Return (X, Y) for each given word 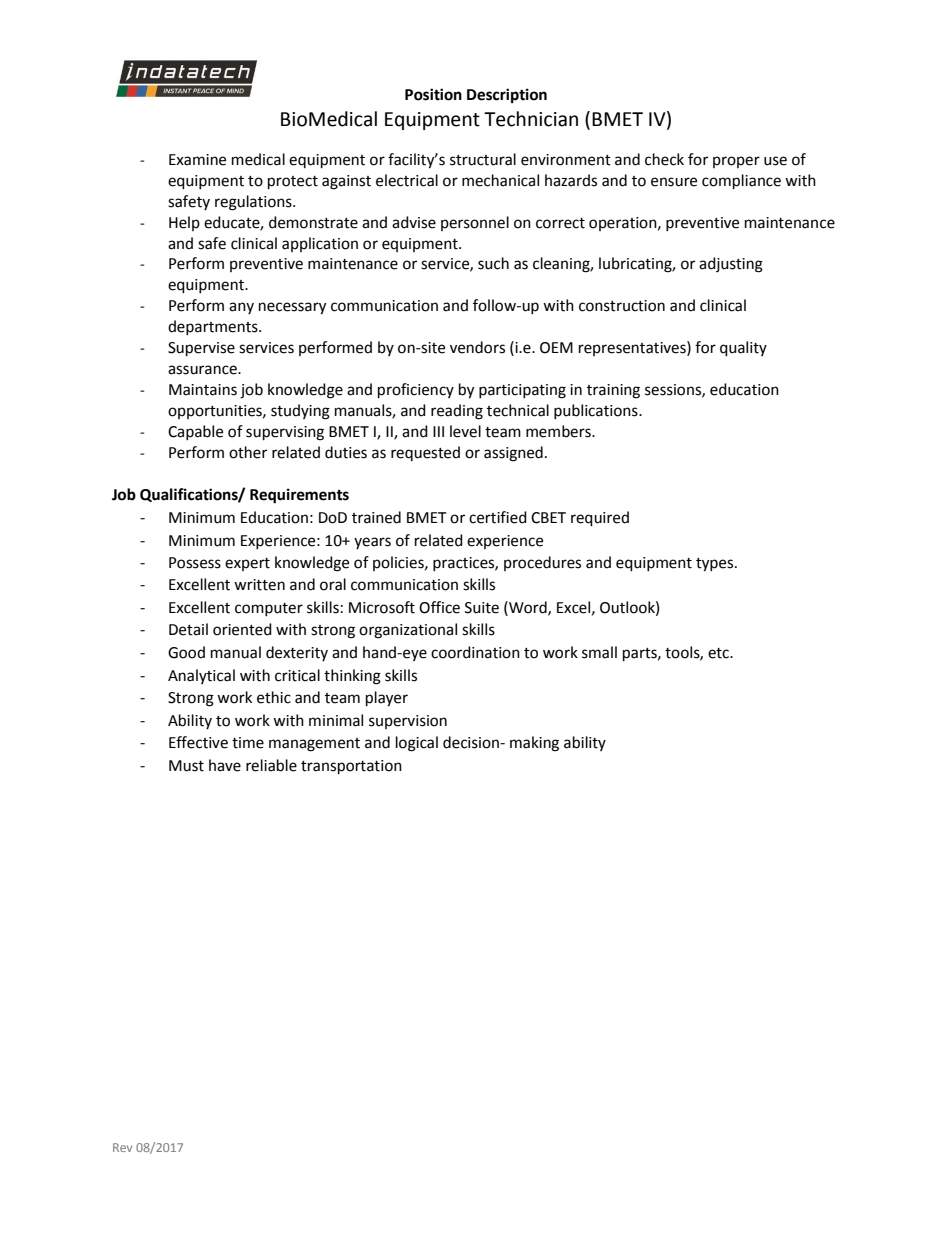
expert (247, 564)
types (716, 565)
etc (720, 653)
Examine (197, 160)
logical (417, 744)
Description (507, 96)
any (241, 308)
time (248, 743)
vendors (477, 347)
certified (498, 517)
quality (743, 349)
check (664, 159)
